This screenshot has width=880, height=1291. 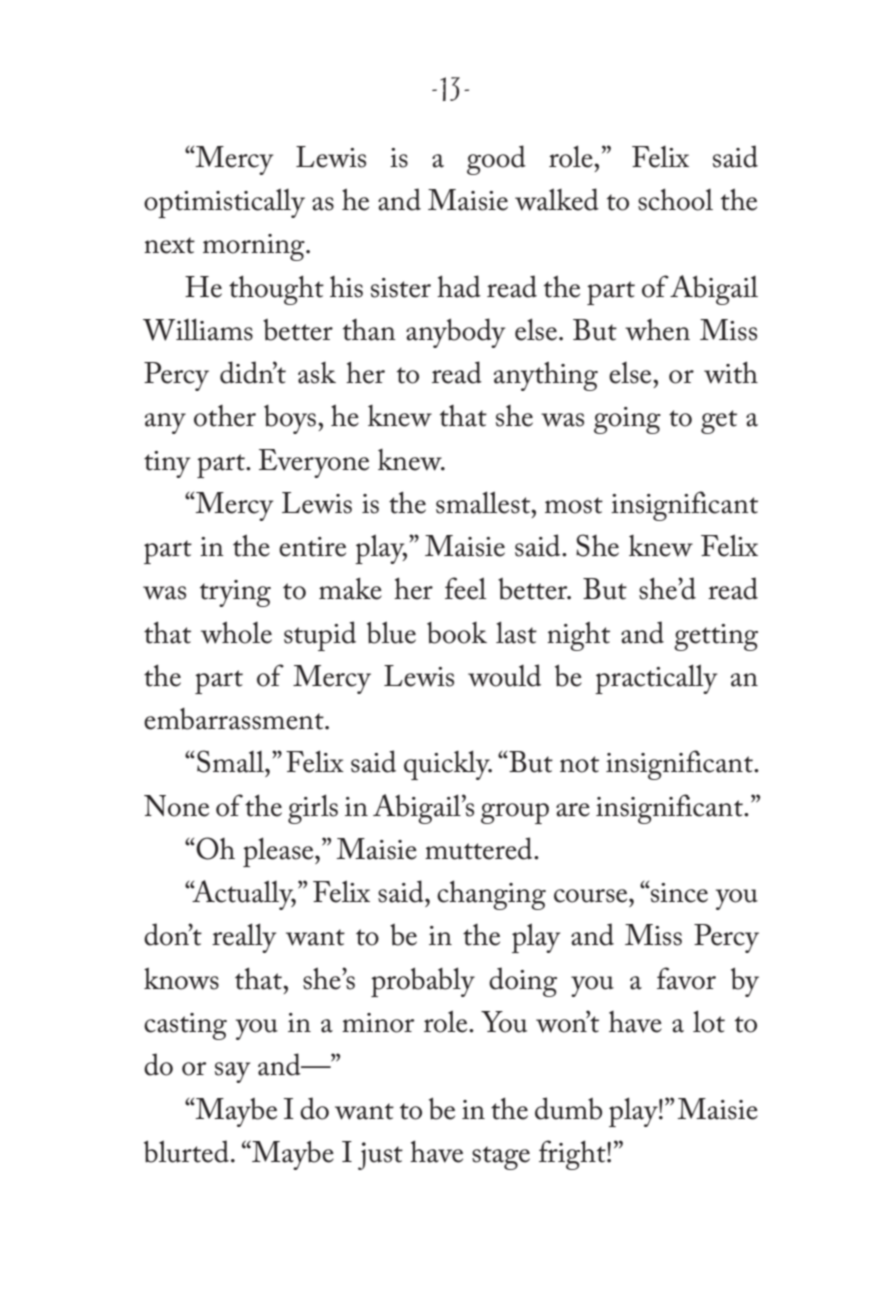 I want to click on most, so click(x=574, y=505).
